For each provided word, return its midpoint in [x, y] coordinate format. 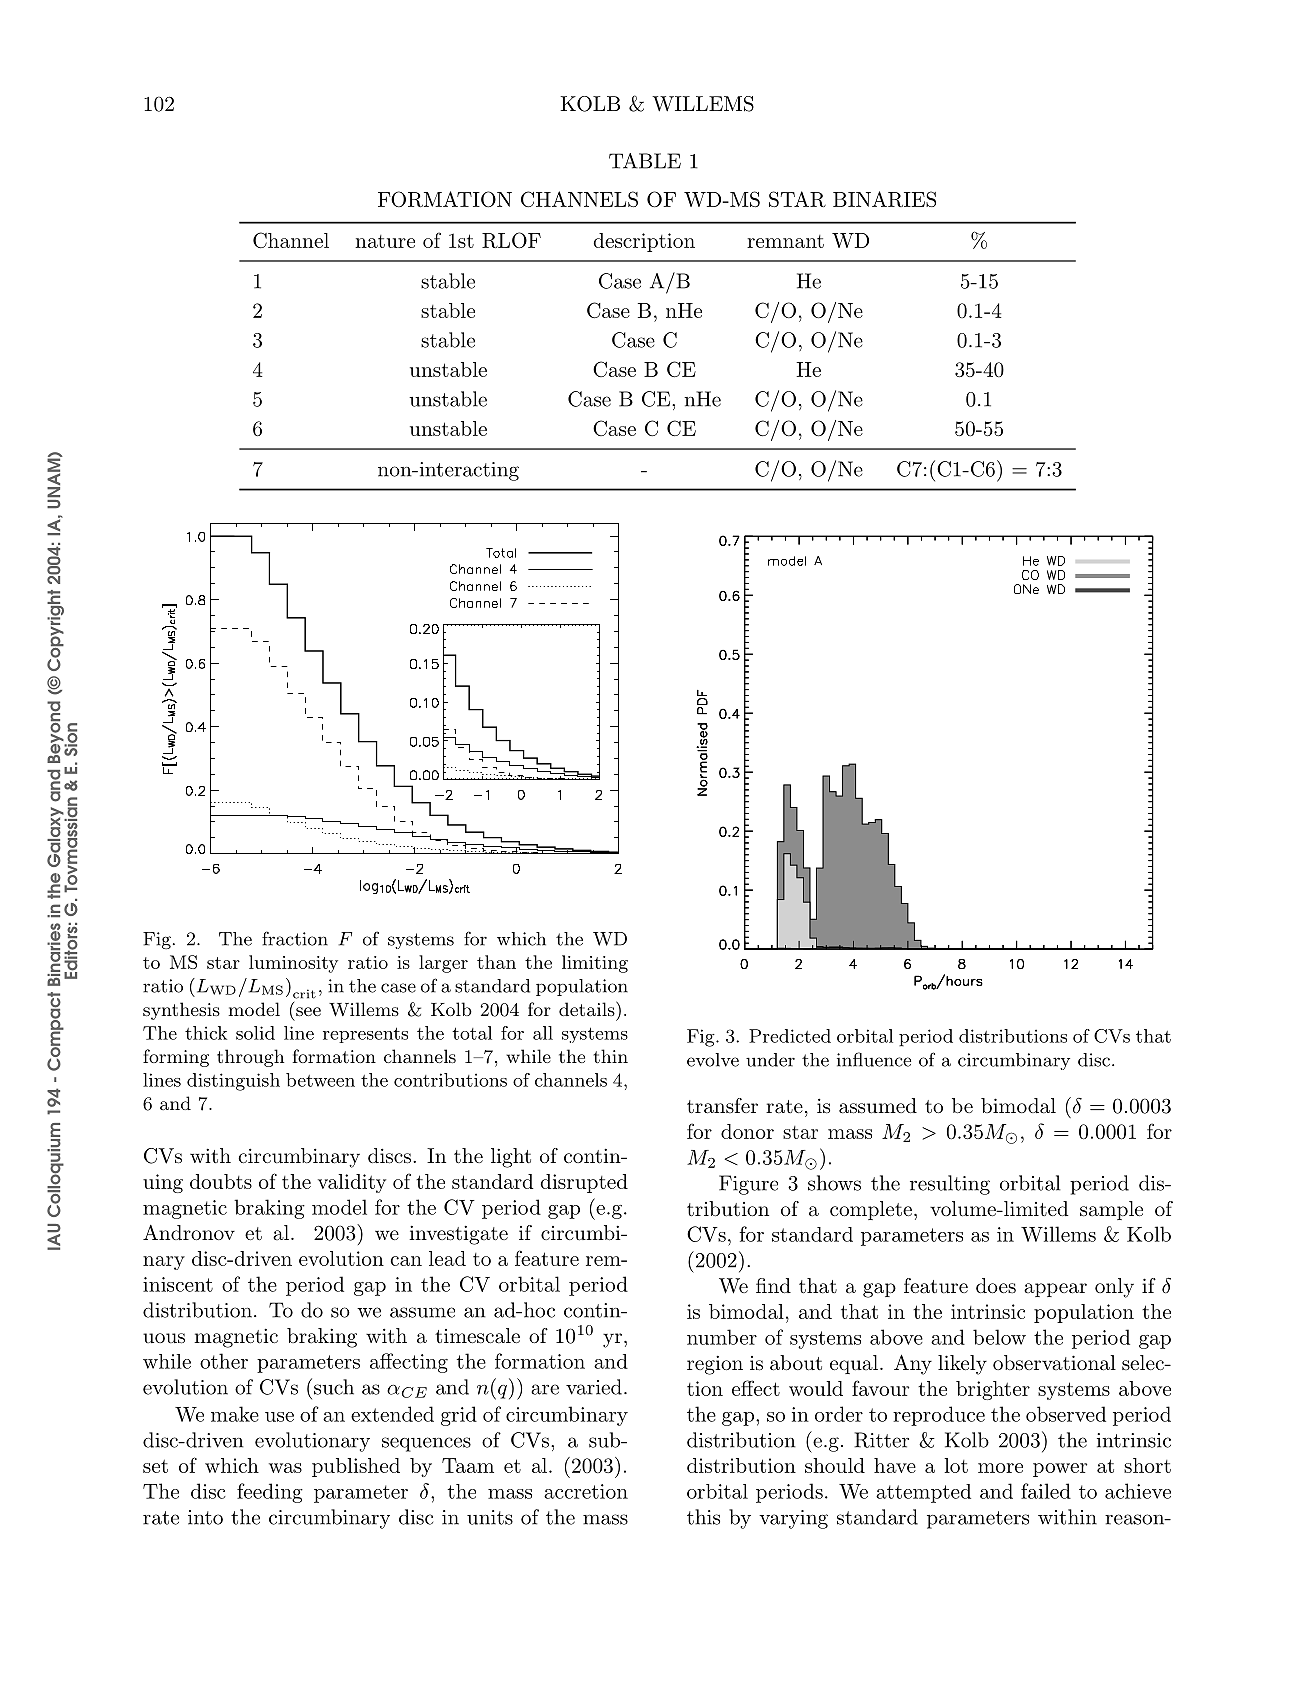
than [496, 962]
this [703, 1517]
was [285, 1468]
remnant [785, 241]
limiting [595, 964]
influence [874, 1059]
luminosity [293, 964]
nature [385, 241]
